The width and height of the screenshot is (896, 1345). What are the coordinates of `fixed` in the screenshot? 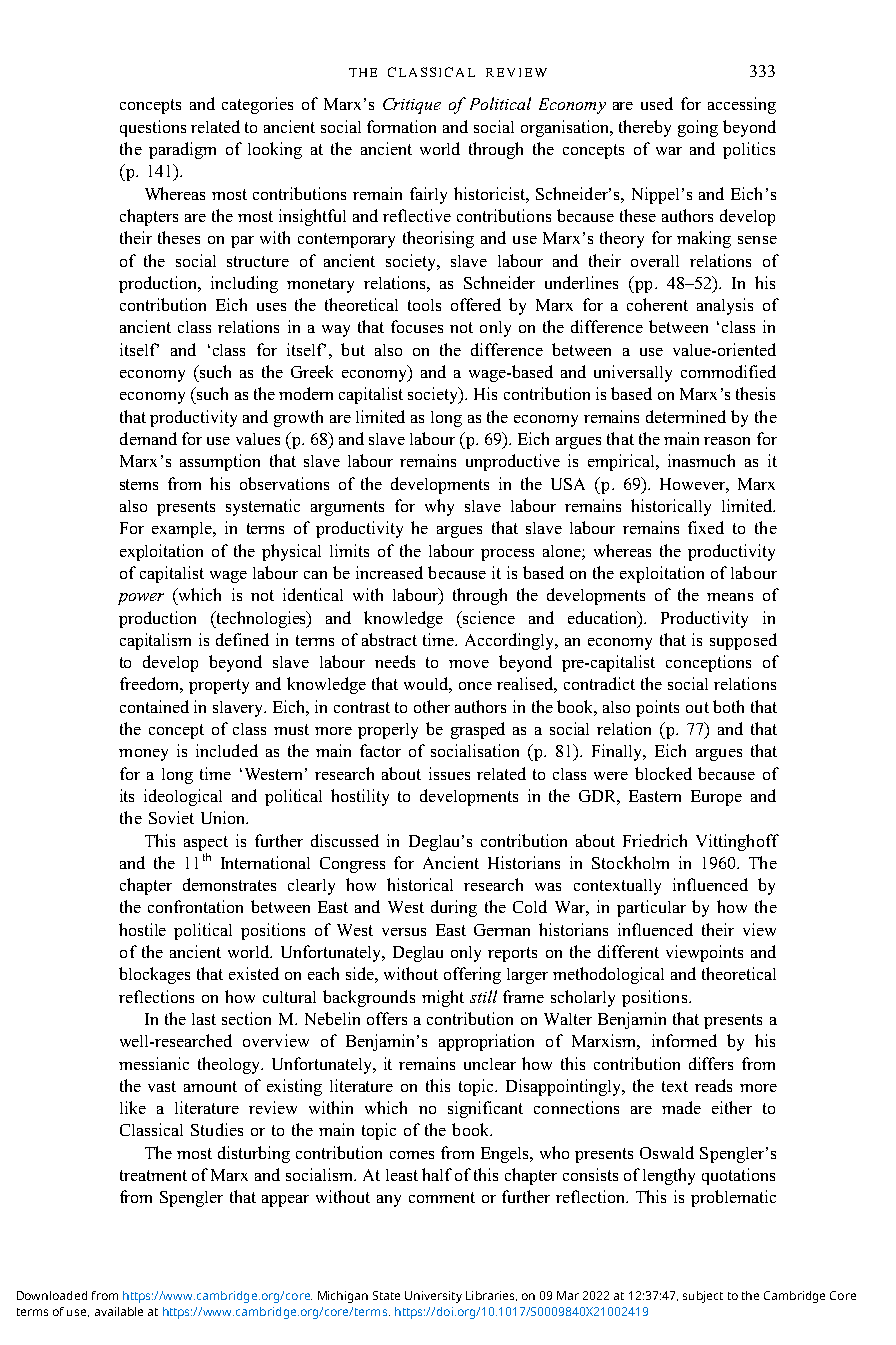 It's located at (706, 527).
